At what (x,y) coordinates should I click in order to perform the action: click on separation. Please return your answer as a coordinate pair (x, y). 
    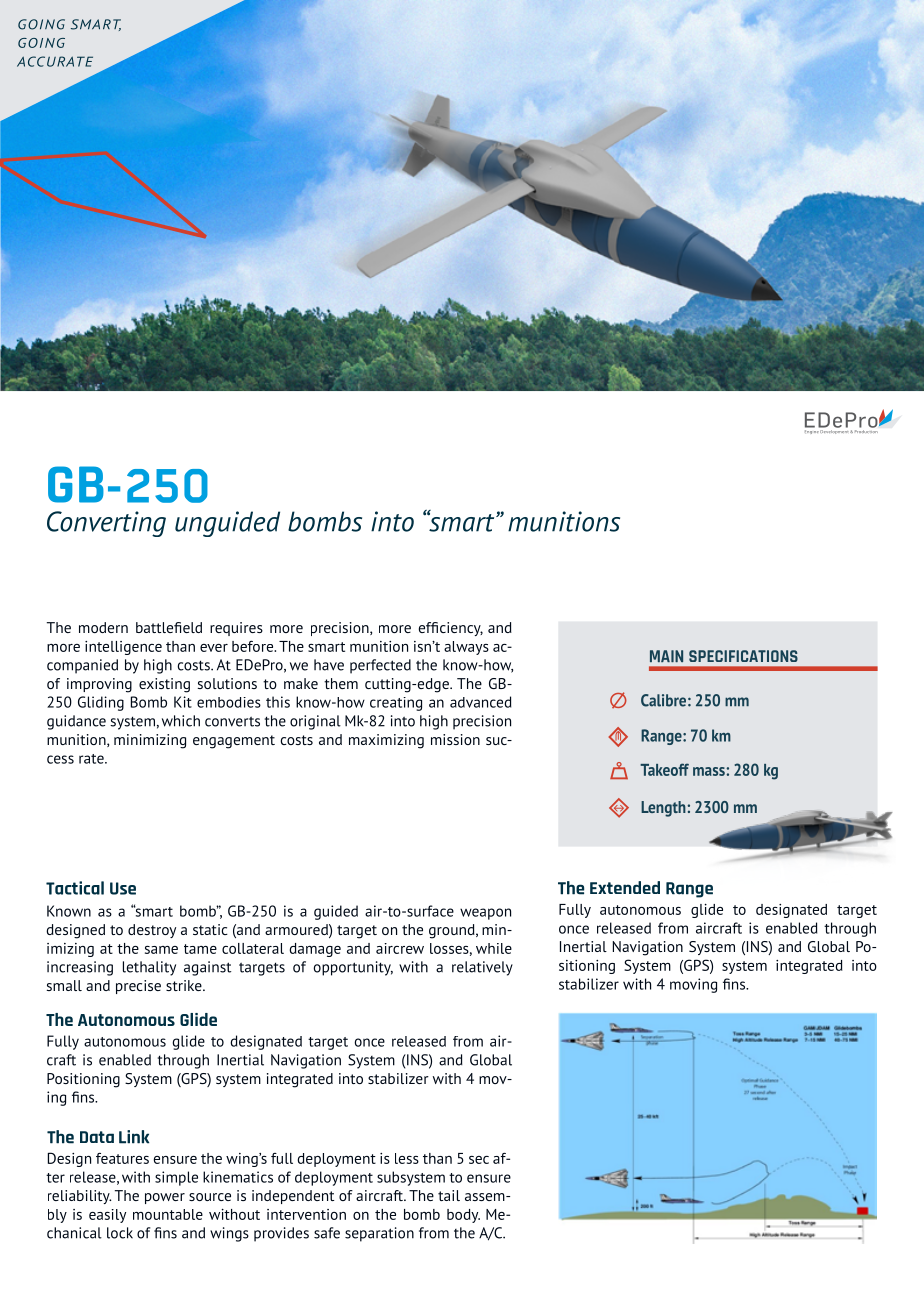
    Looking at the image, I should click on (379, 1234).
